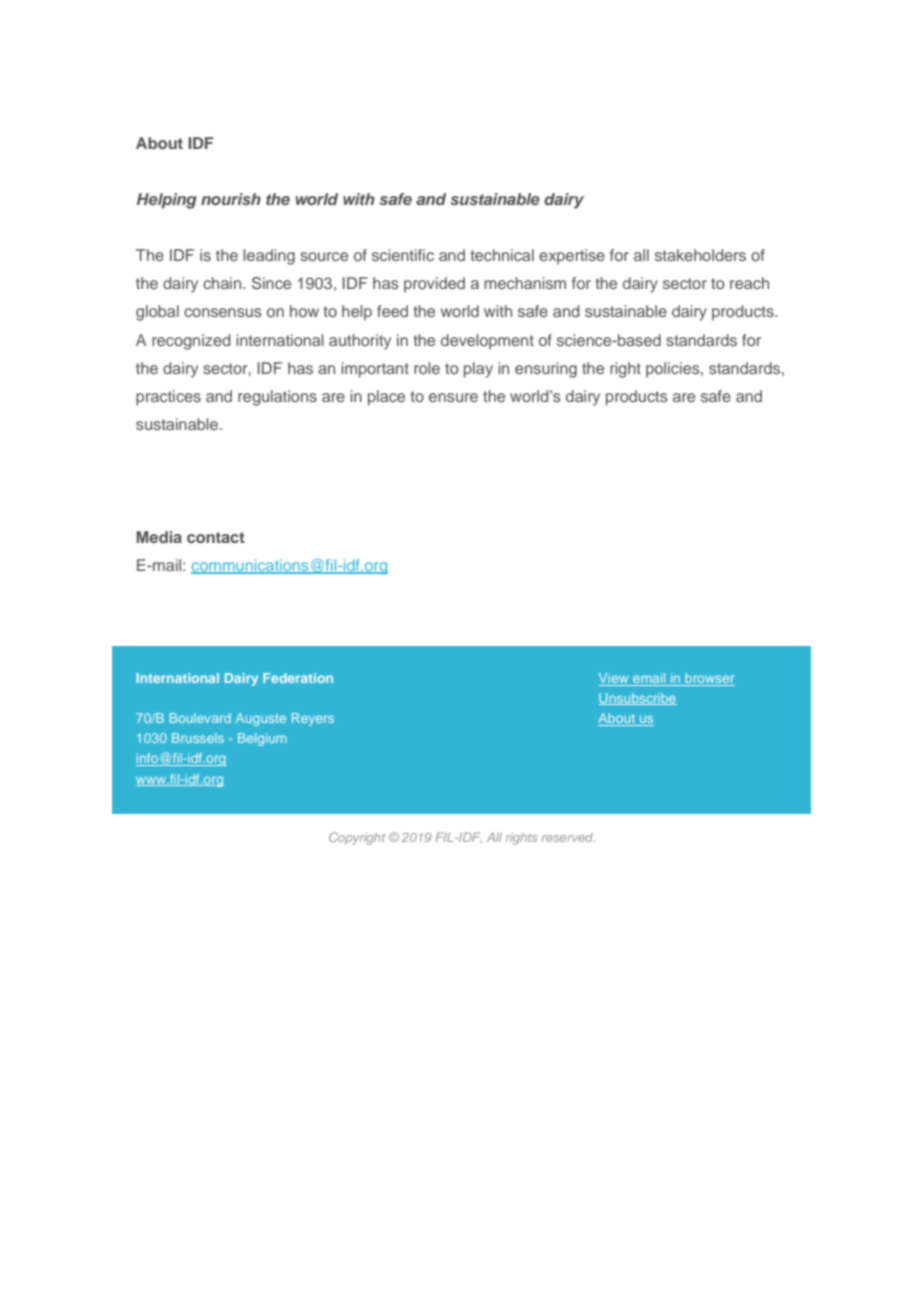 The image size is (924, 1308). Describe the element at coordinates (700, 255) in the document. I see `stakeholders` at that location.
